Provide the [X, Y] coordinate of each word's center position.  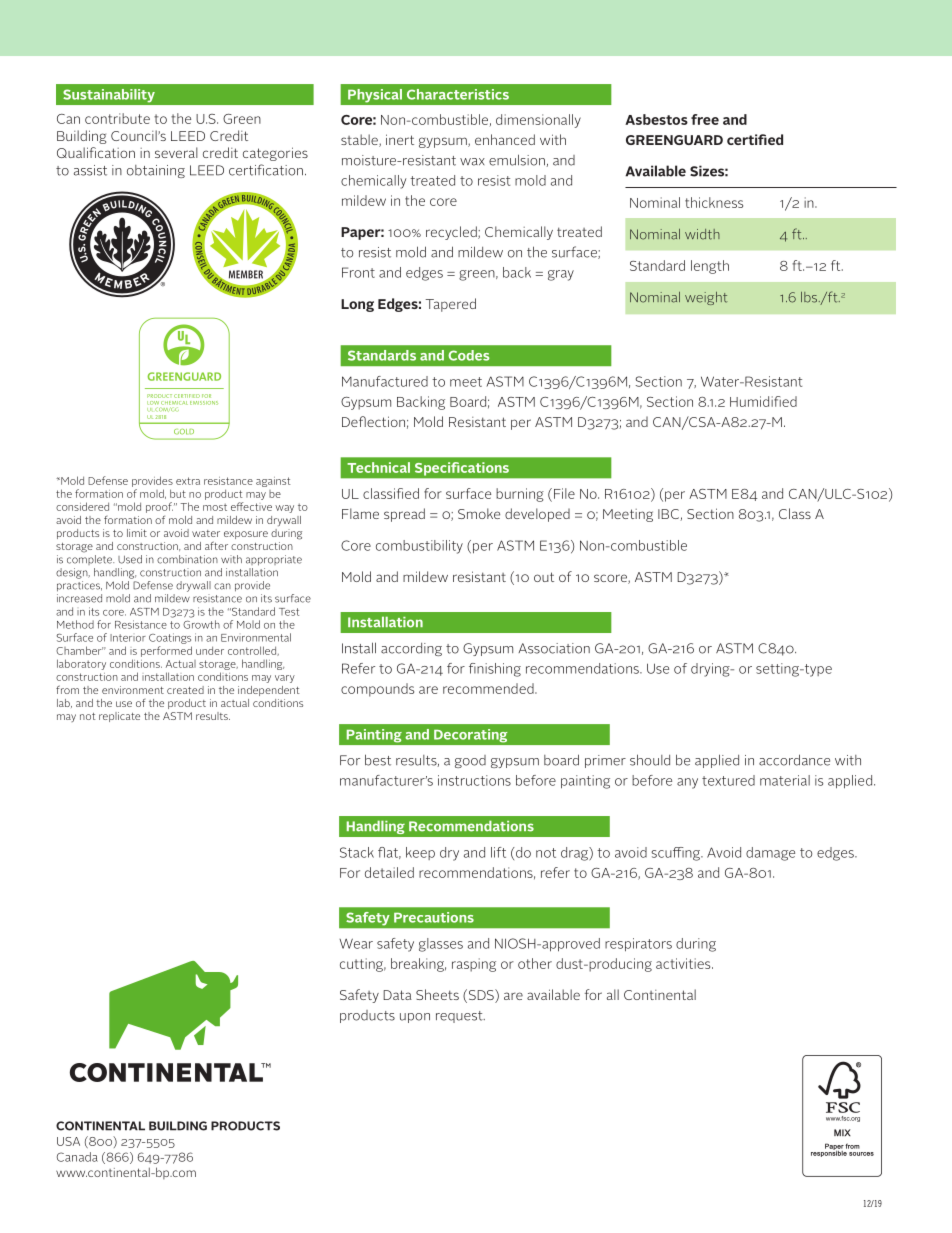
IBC [669, 515]
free [705, 119]
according [411, 649]
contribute [117, 118]
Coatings [170, 638]
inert [400, 139]
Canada [77, 1157]
